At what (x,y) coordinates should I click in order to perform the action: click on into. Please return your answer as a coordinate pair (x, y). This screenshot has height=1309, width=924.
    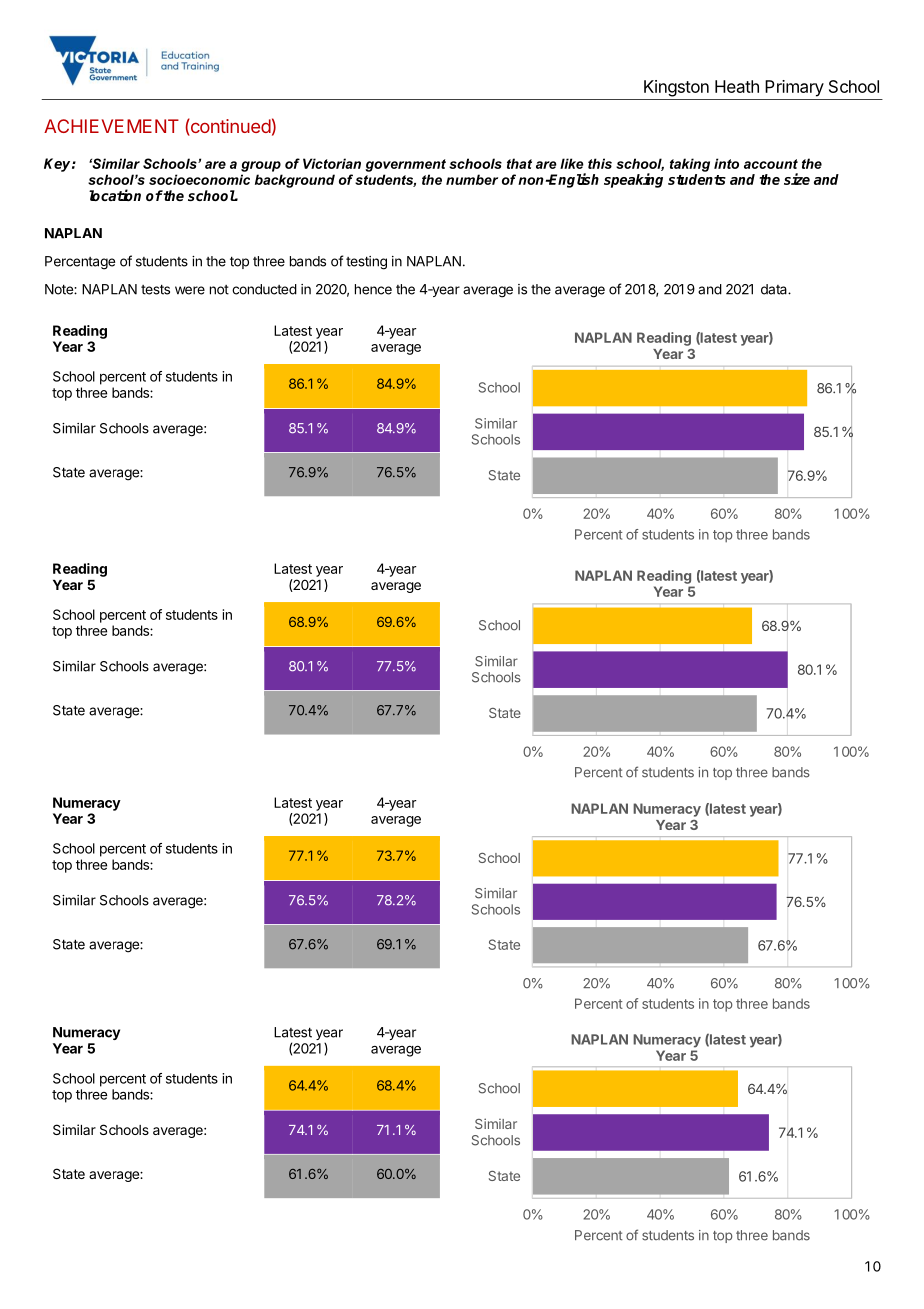
    Looking at the image, I should click on (726, 163).
